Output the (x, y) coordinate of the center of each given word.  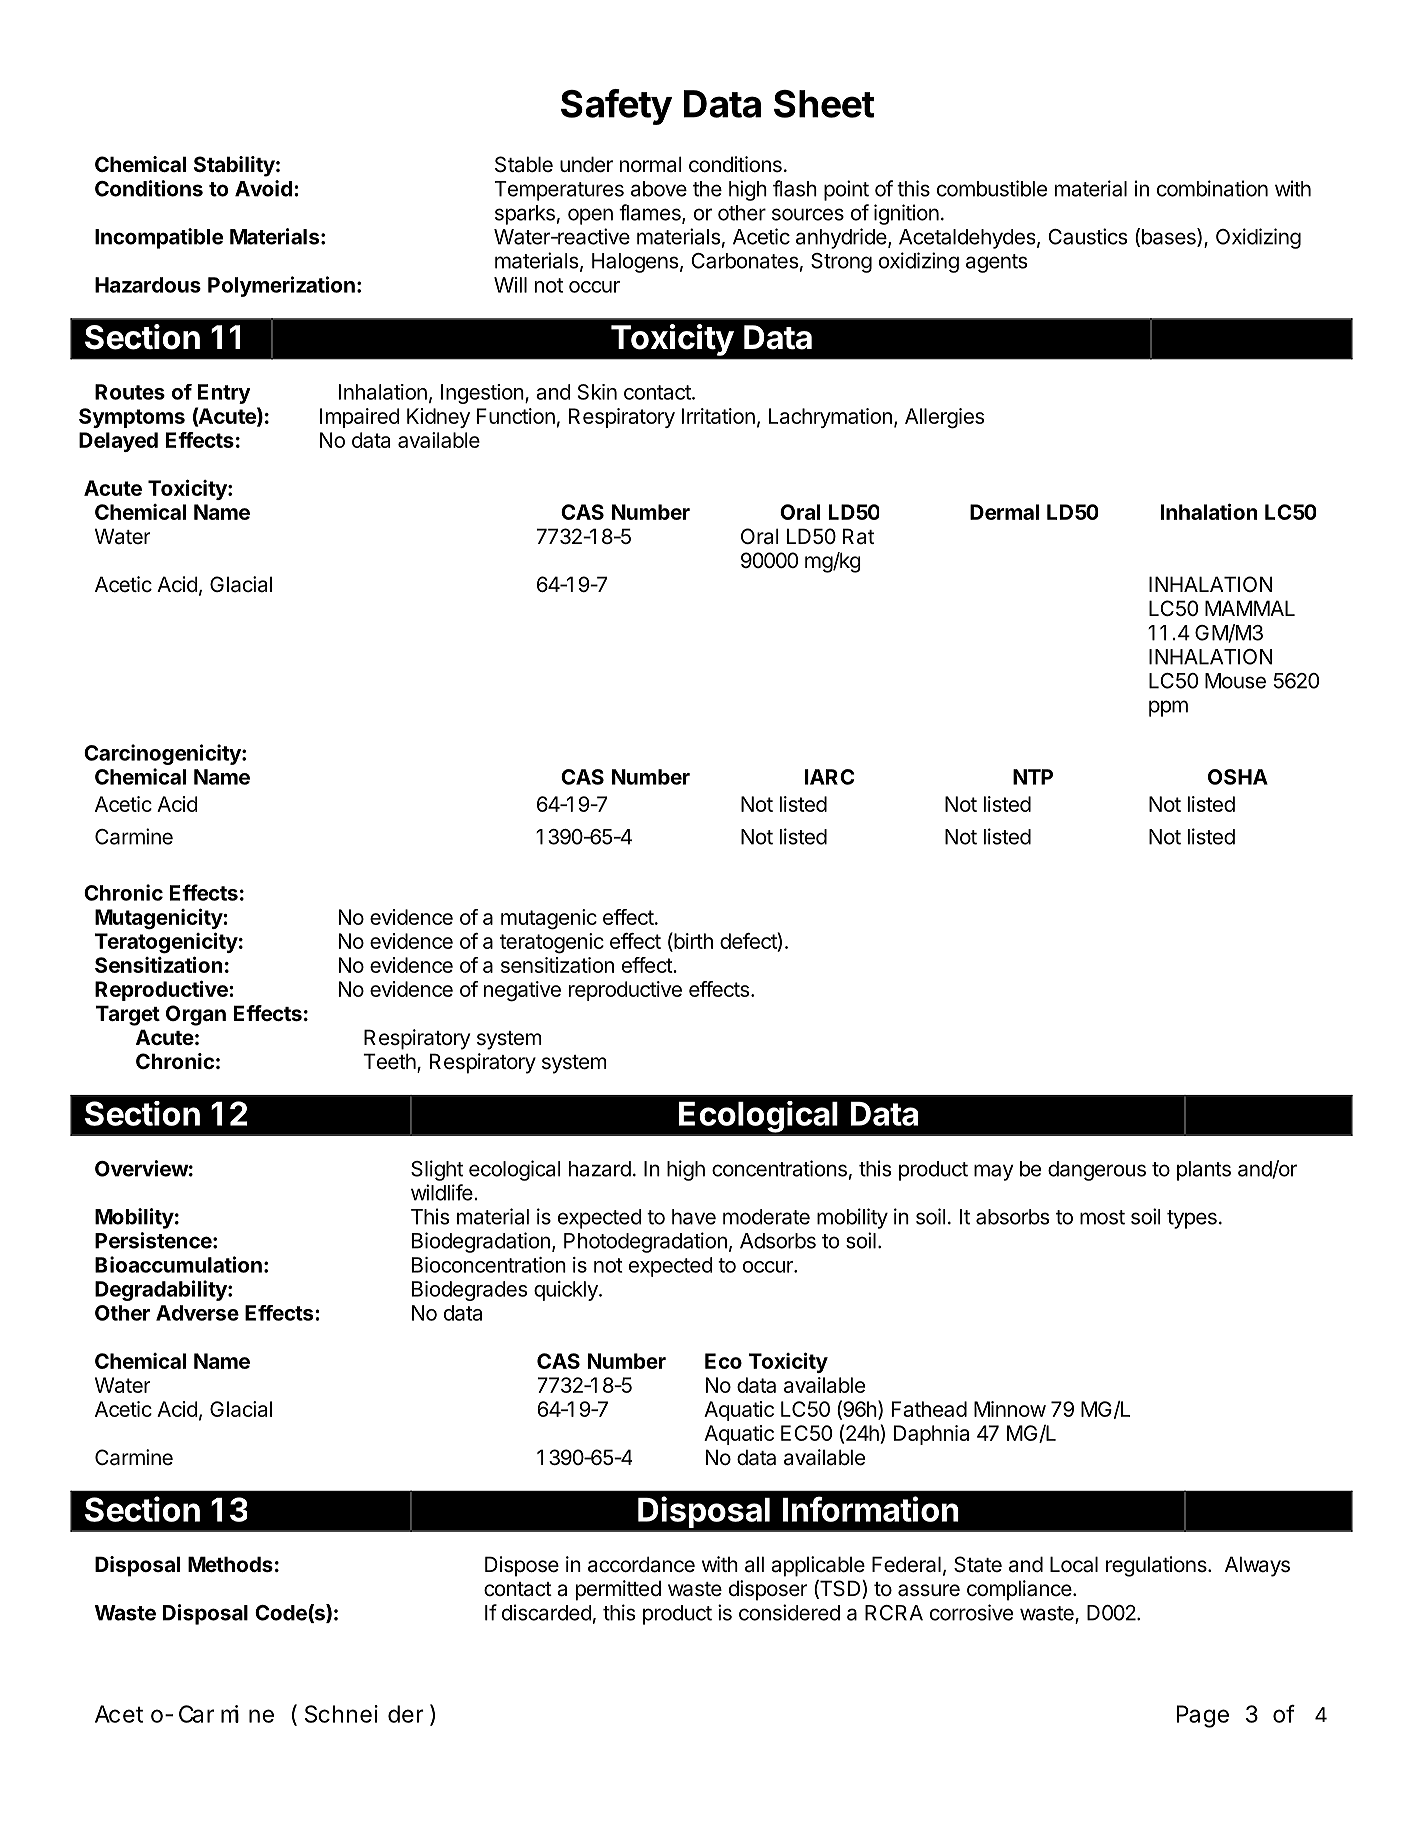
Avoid (263, 188)
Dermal (1004, 512)
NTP (1033, 777)
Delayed (118, 442)
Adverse (197, 1313)
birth (692, 940)
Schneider (364, 1714)
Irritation (718, 416)
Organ (196, 1015)
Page (1202, 1717)
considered (789, 1612)
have (694, 1217)
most (1102, 1217)
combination (1212, 188)
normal (651, 164)
